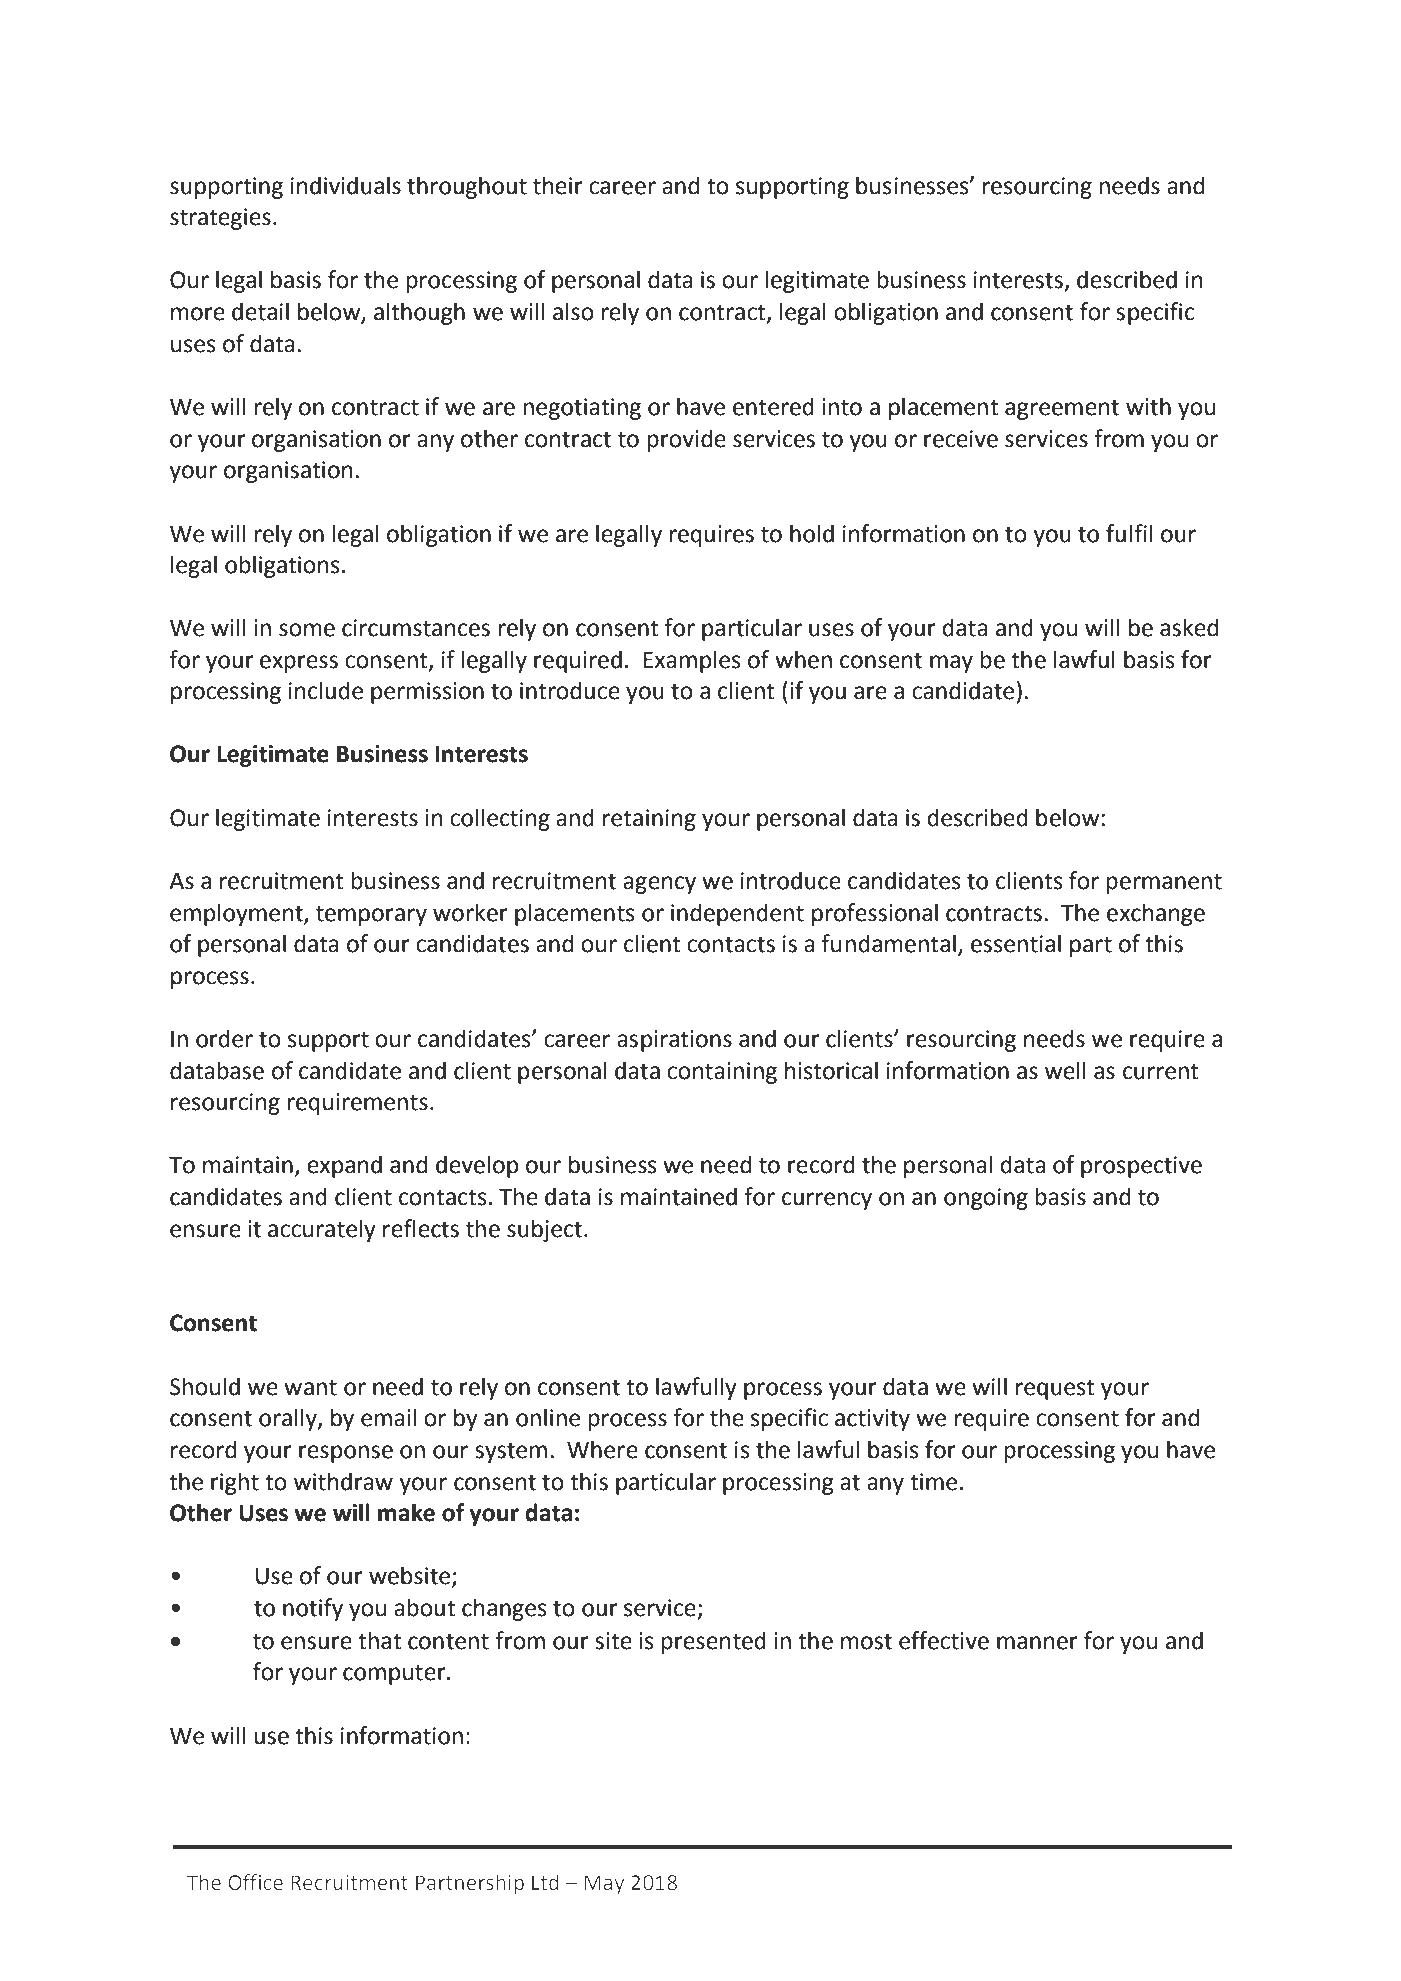 This document has height=1981, width=1401. Describe the element at coordinates (1062, 409) in the document. I see `agreement` at that location.
